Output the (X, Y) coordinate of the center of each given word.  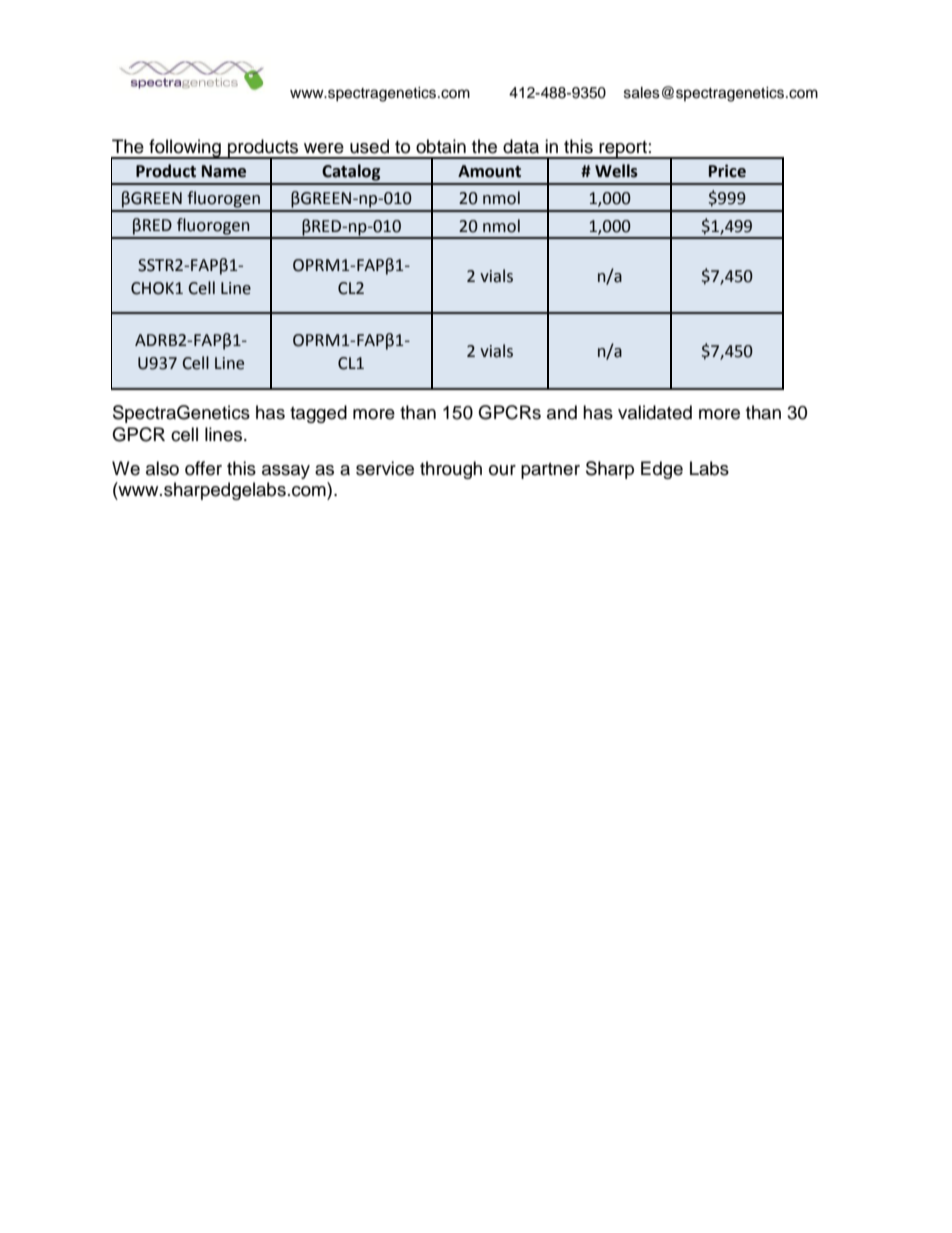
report (623, 150)
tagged (318, 414)
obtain (441, 146)
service (385, 468)
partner (550, 471)
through (451, 470)
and (562, 412)
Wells (616, 171)
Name (224, 171)
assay (286, 472)
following (185, 149)
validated (655, 412)
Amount (489, 171)
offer (203, 468)
